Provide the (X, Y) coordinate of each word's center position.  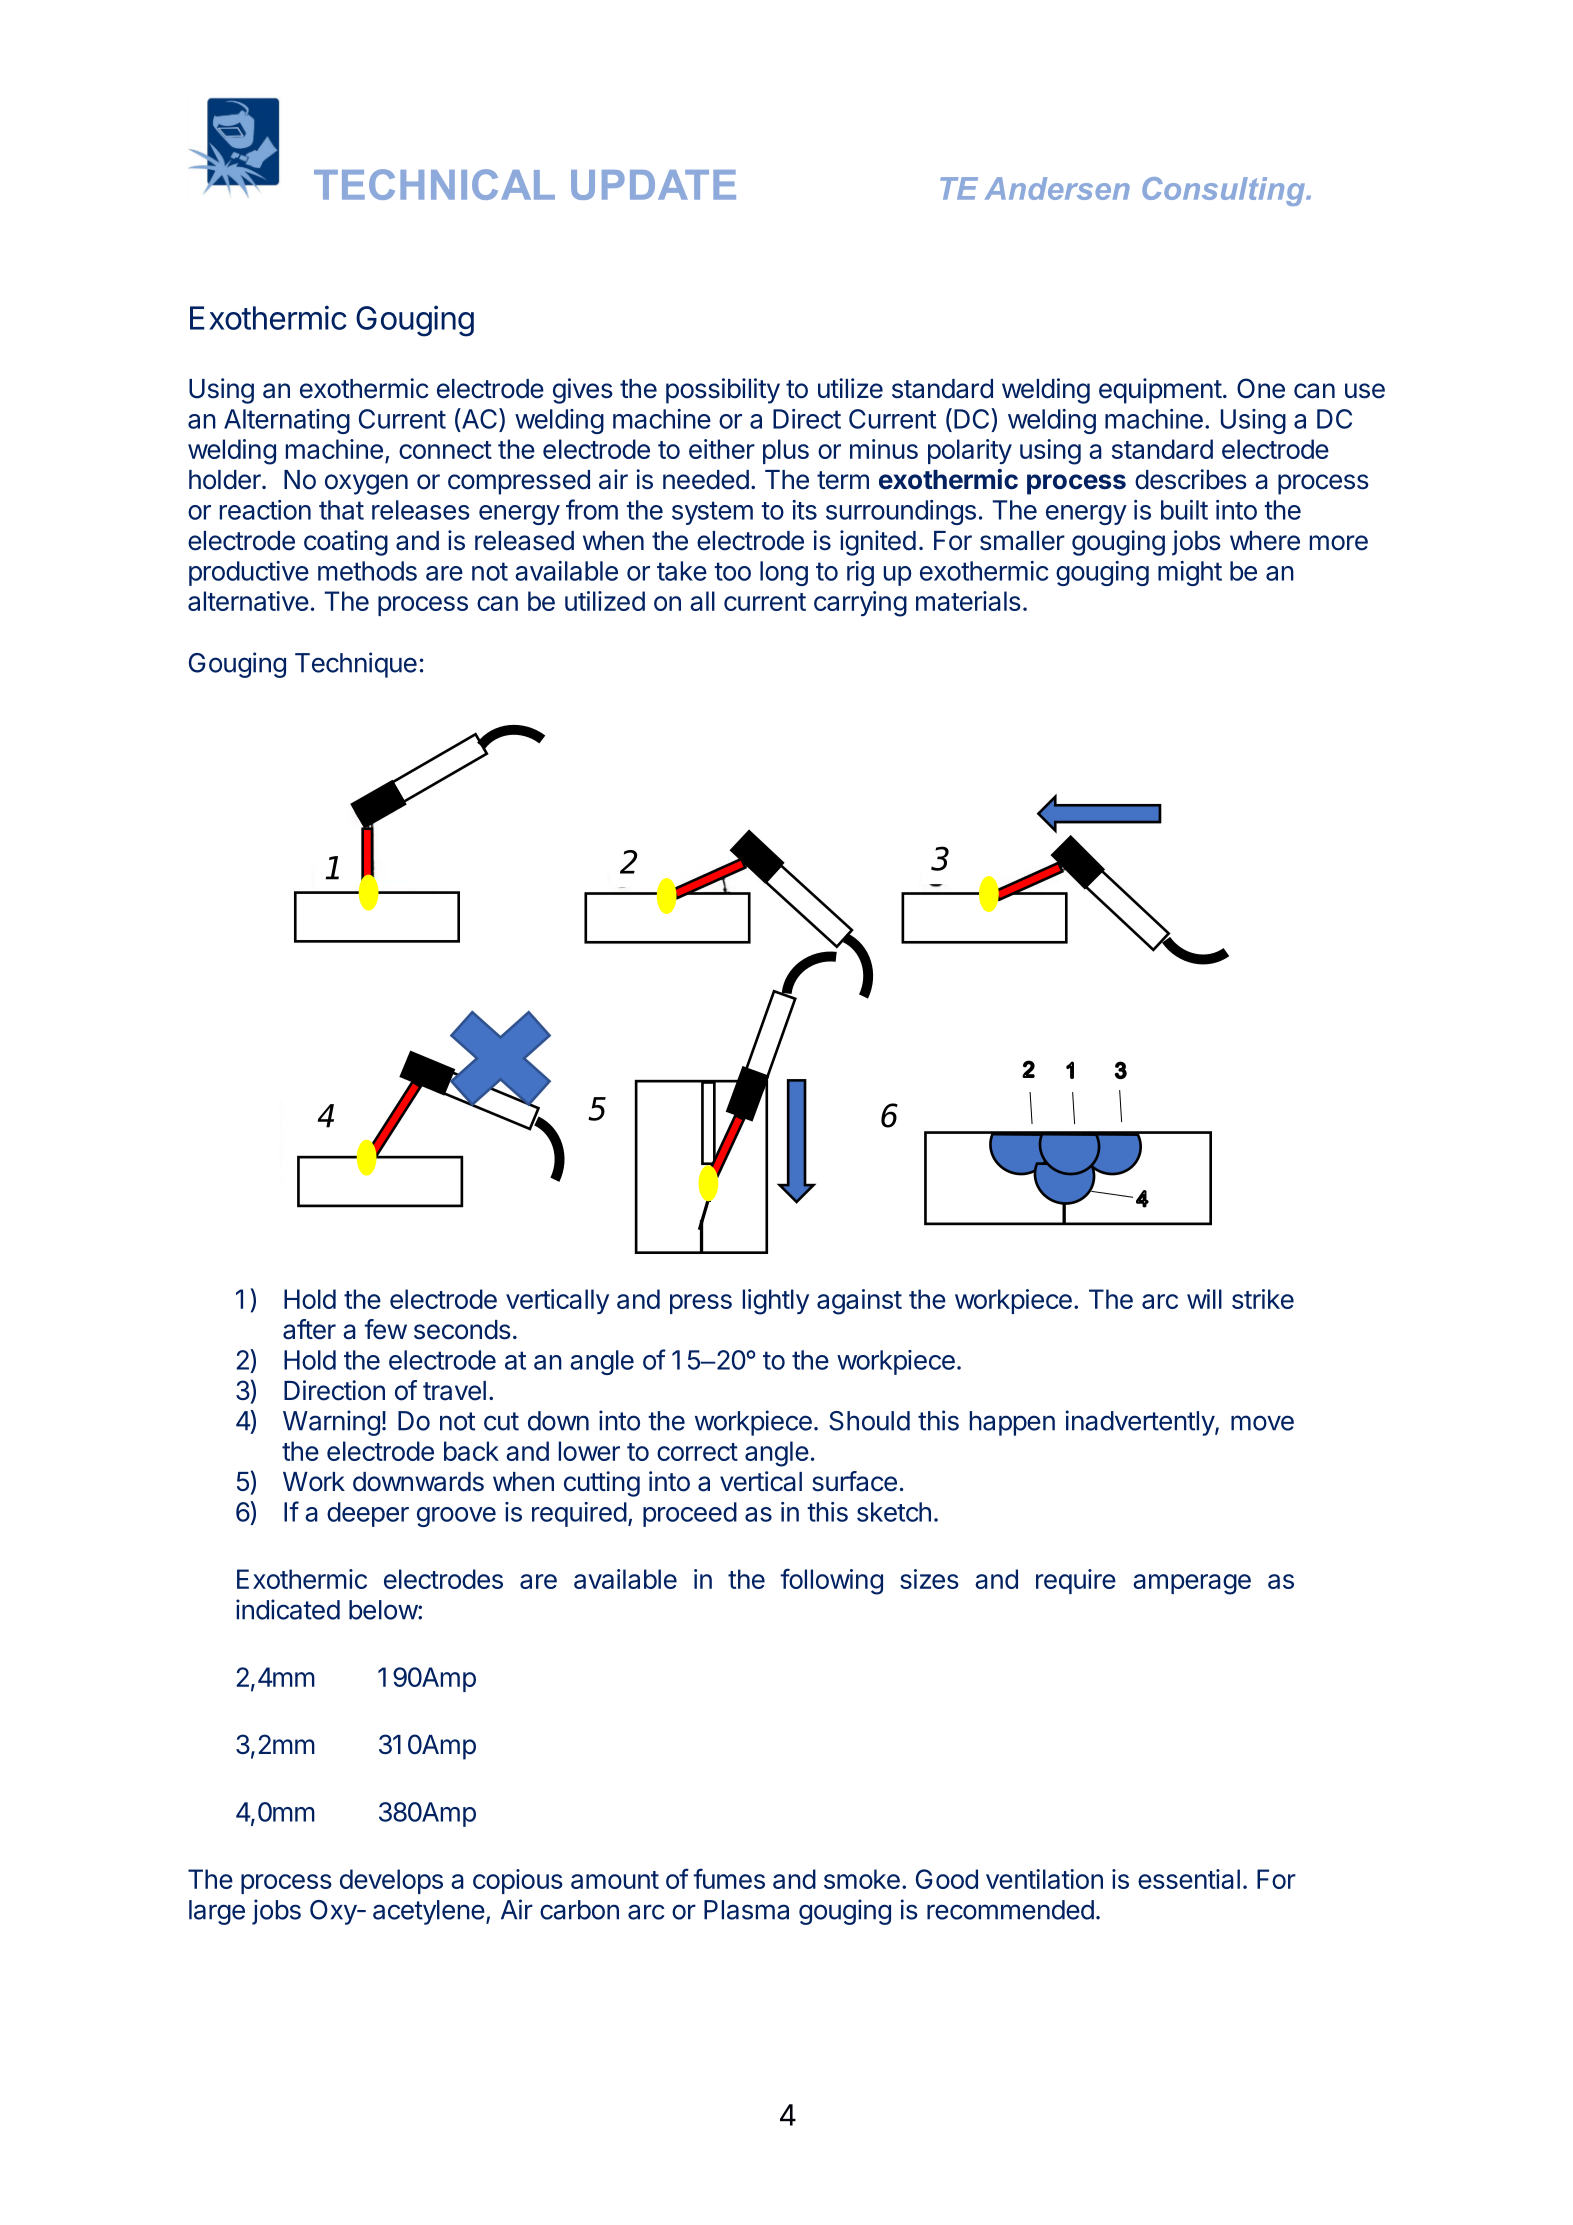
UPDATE (653, 185)
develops (391, 1881)
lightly (776, 1302)
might (1190, 573)
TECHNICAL (434, 184)
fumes (729, 1878)
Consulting (1224, 191)
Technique (356, 665)
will (1204, 1299)
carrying (860, 604)
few (385, 1329)
